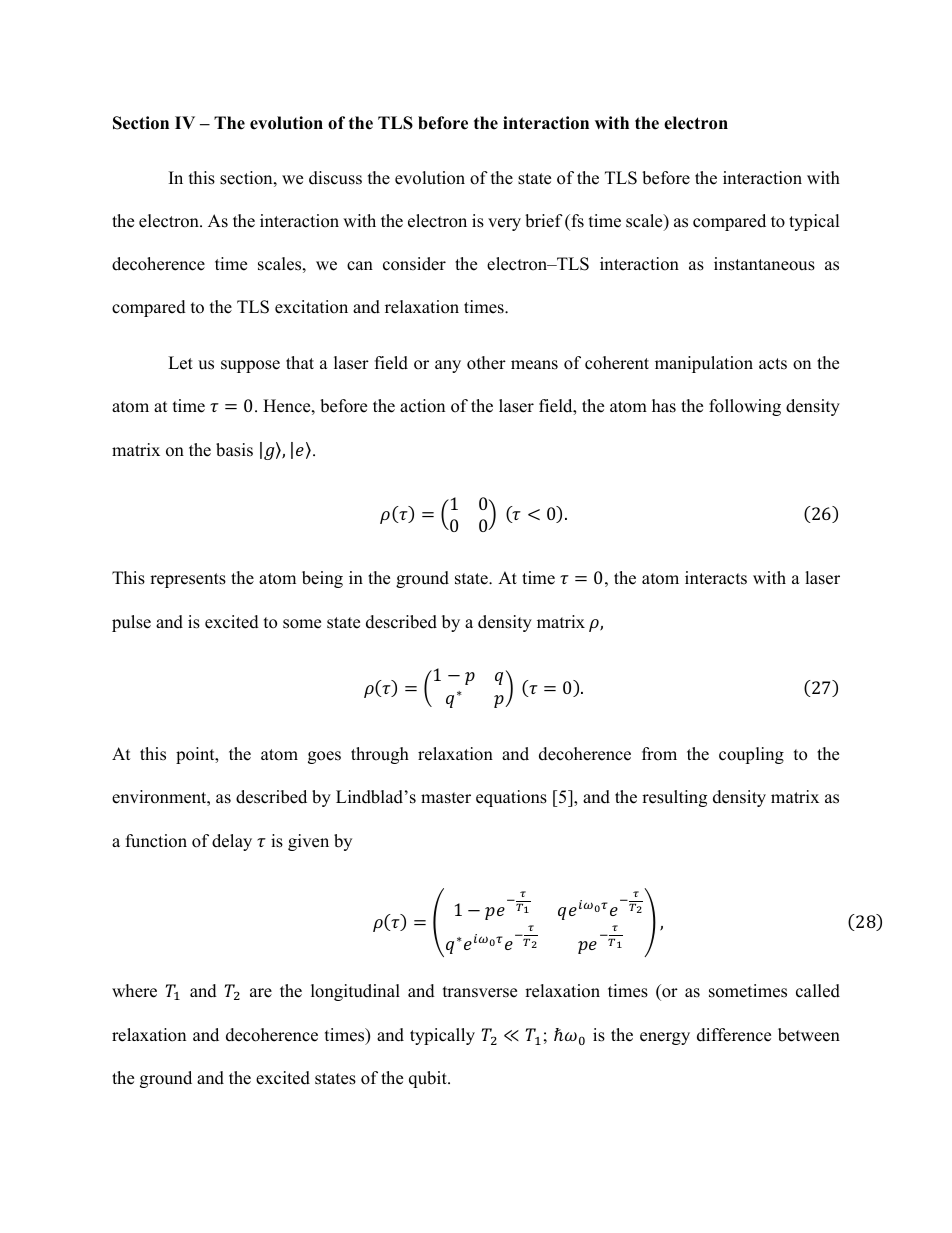  Describe the element at coordinates (134, 991) in the screenshot. I see `where` at that location.
